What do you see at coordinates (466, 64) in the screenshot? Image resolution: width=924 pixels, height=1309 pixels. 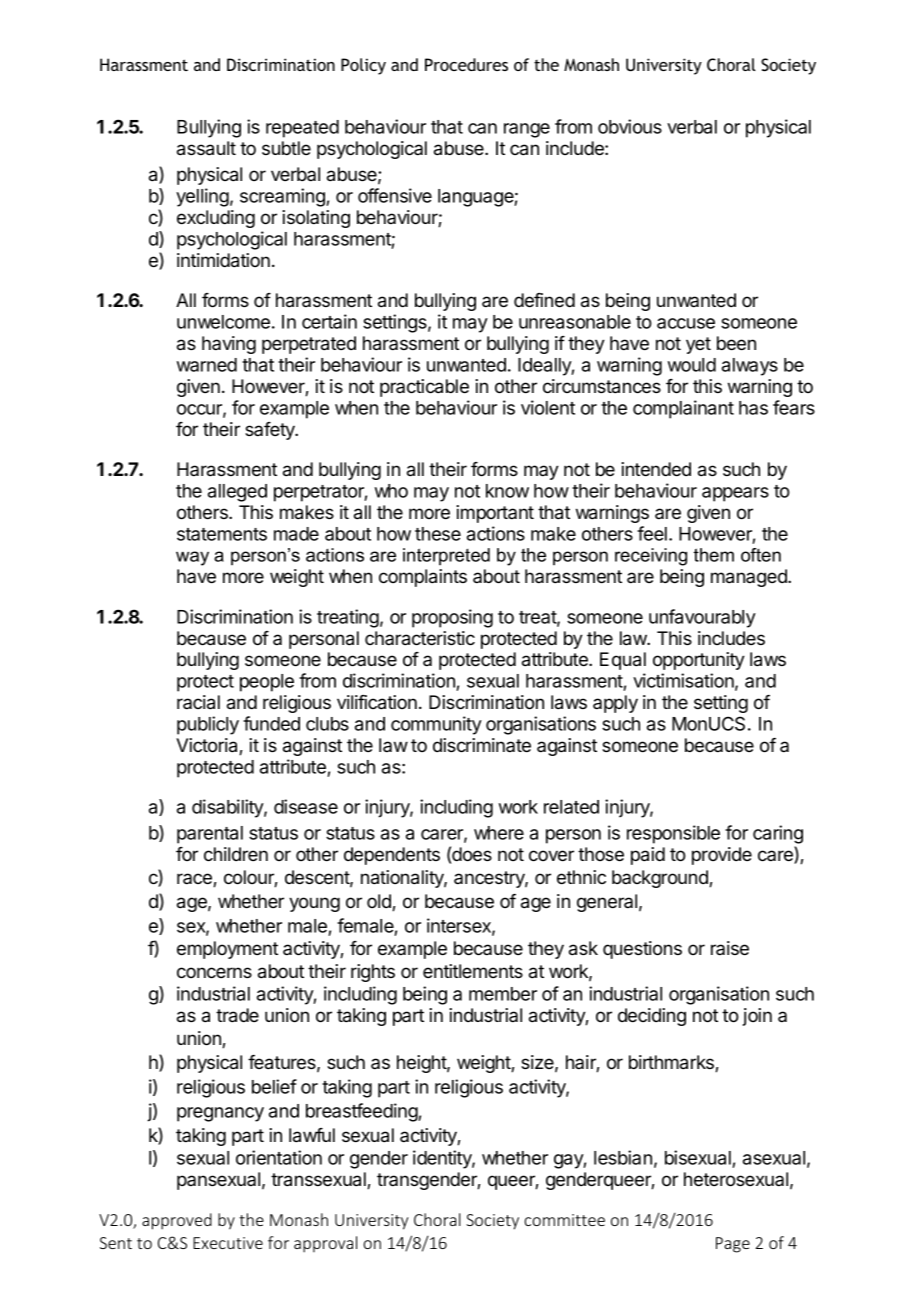 I see `Procedures` at bounding box center [466, 64].
